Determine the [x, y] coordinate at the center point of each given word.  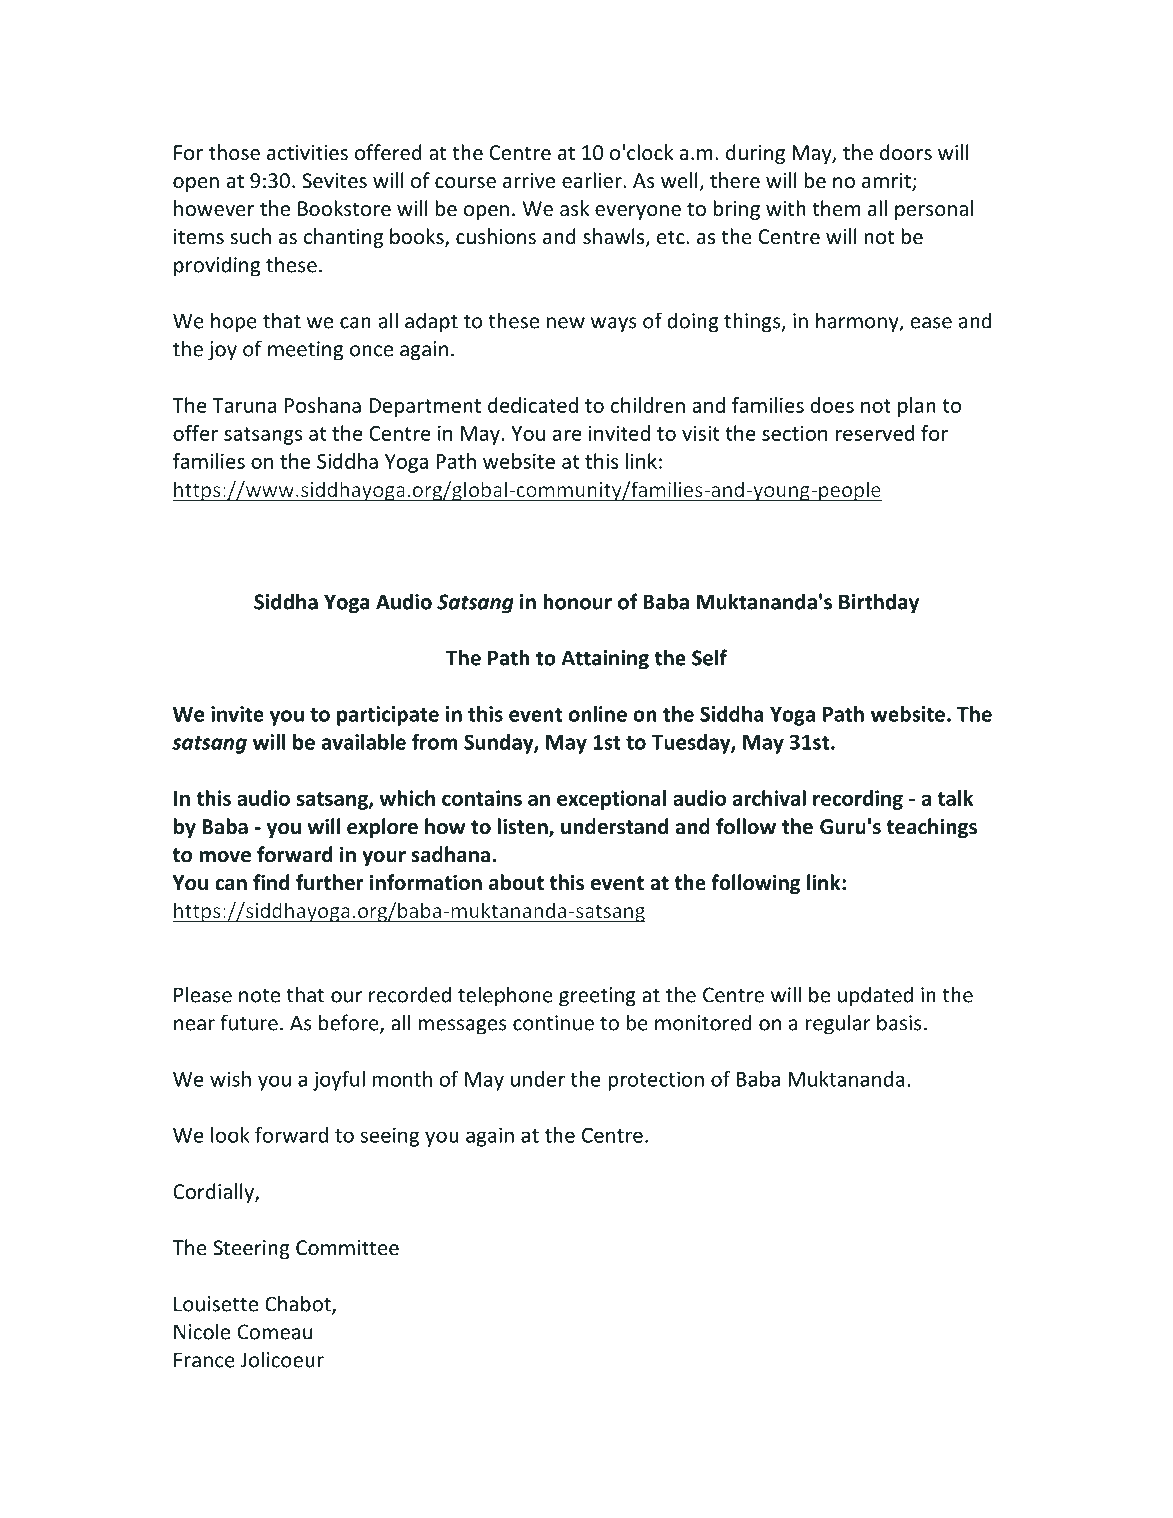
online [598, 714]
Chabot [299, 1304]
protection [656, 1081]
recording [858, 800]
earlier [593, 180]
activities [307, 153]
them [836, 208]
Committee [347, 1248]
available [364, 742]
